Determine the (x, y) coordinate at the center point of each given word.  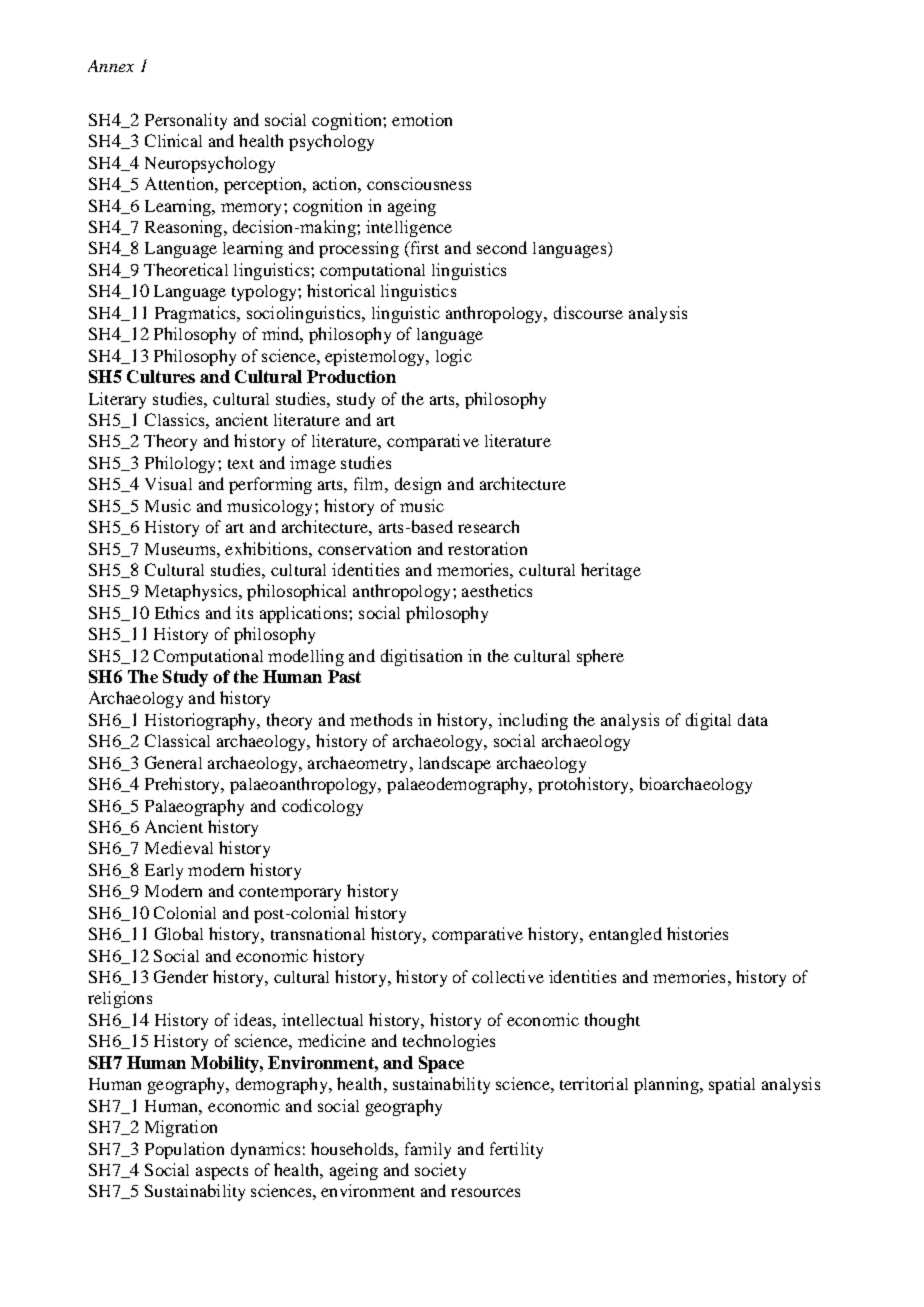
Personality (186, 121)
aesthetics (497, 590)
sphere (600, 657)
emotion (422, 119)
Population (184, 1150)
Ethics (177, 612)
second (502, 247)
